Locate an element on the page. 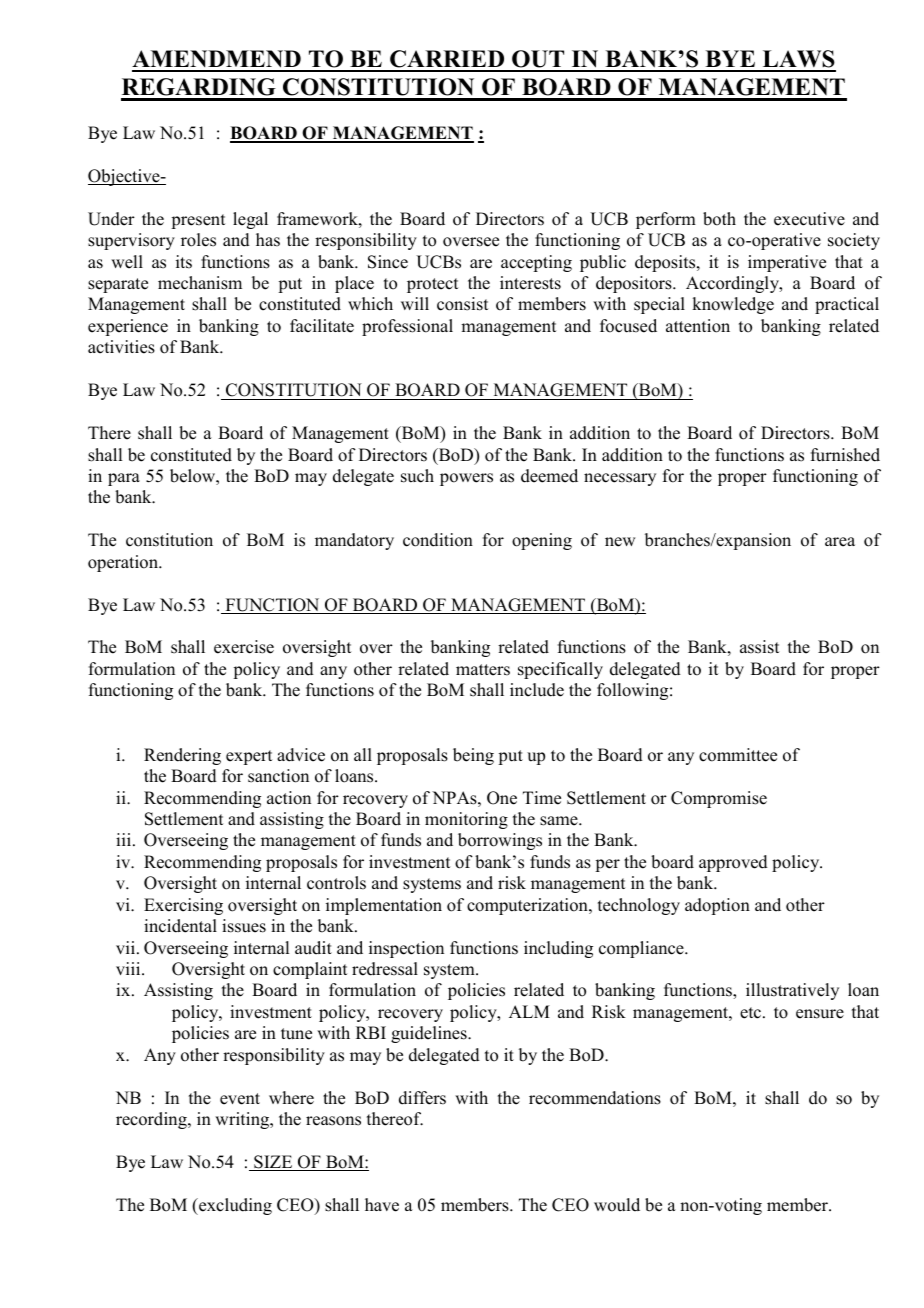 This image has width=924, height=1308. roles is located at coordinates (198, 240).
